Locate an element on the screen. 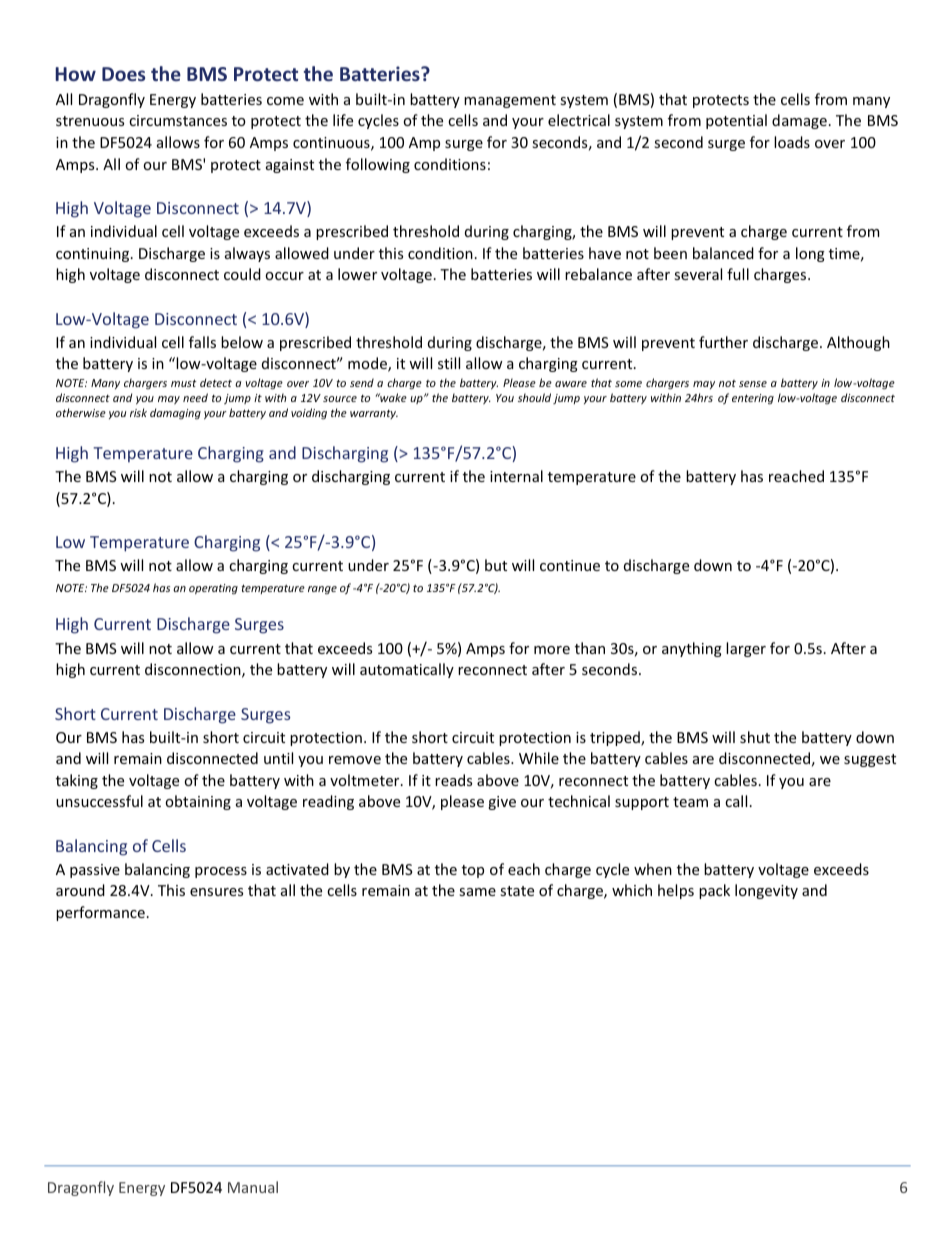 Image resolution: width=952 pixels, height=1233 pixels. circumstances is located at coordinates (178, 120).
